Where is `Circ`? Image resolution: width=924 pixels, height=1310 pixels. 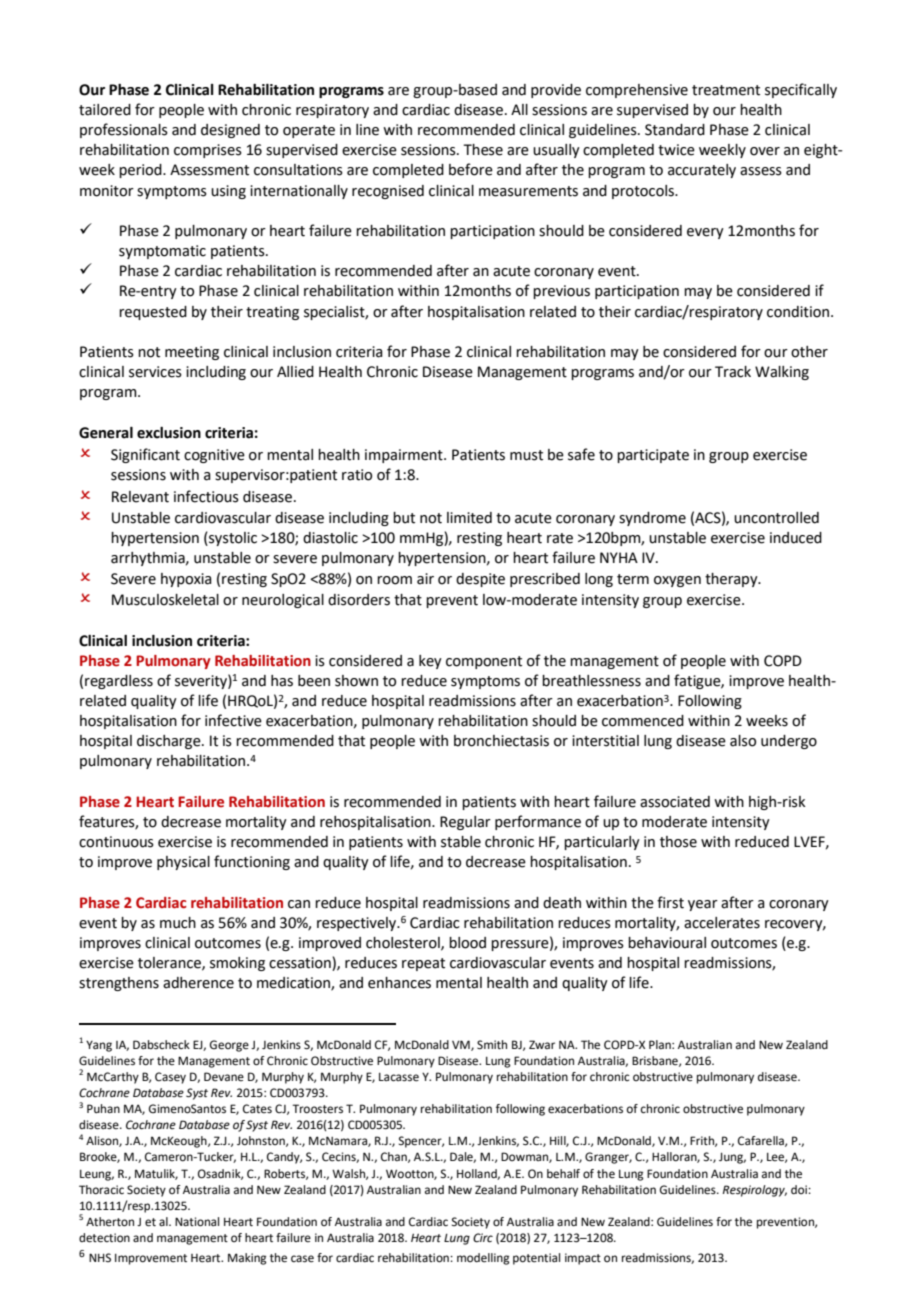 Circ is located at coordinates (483, 1238).
